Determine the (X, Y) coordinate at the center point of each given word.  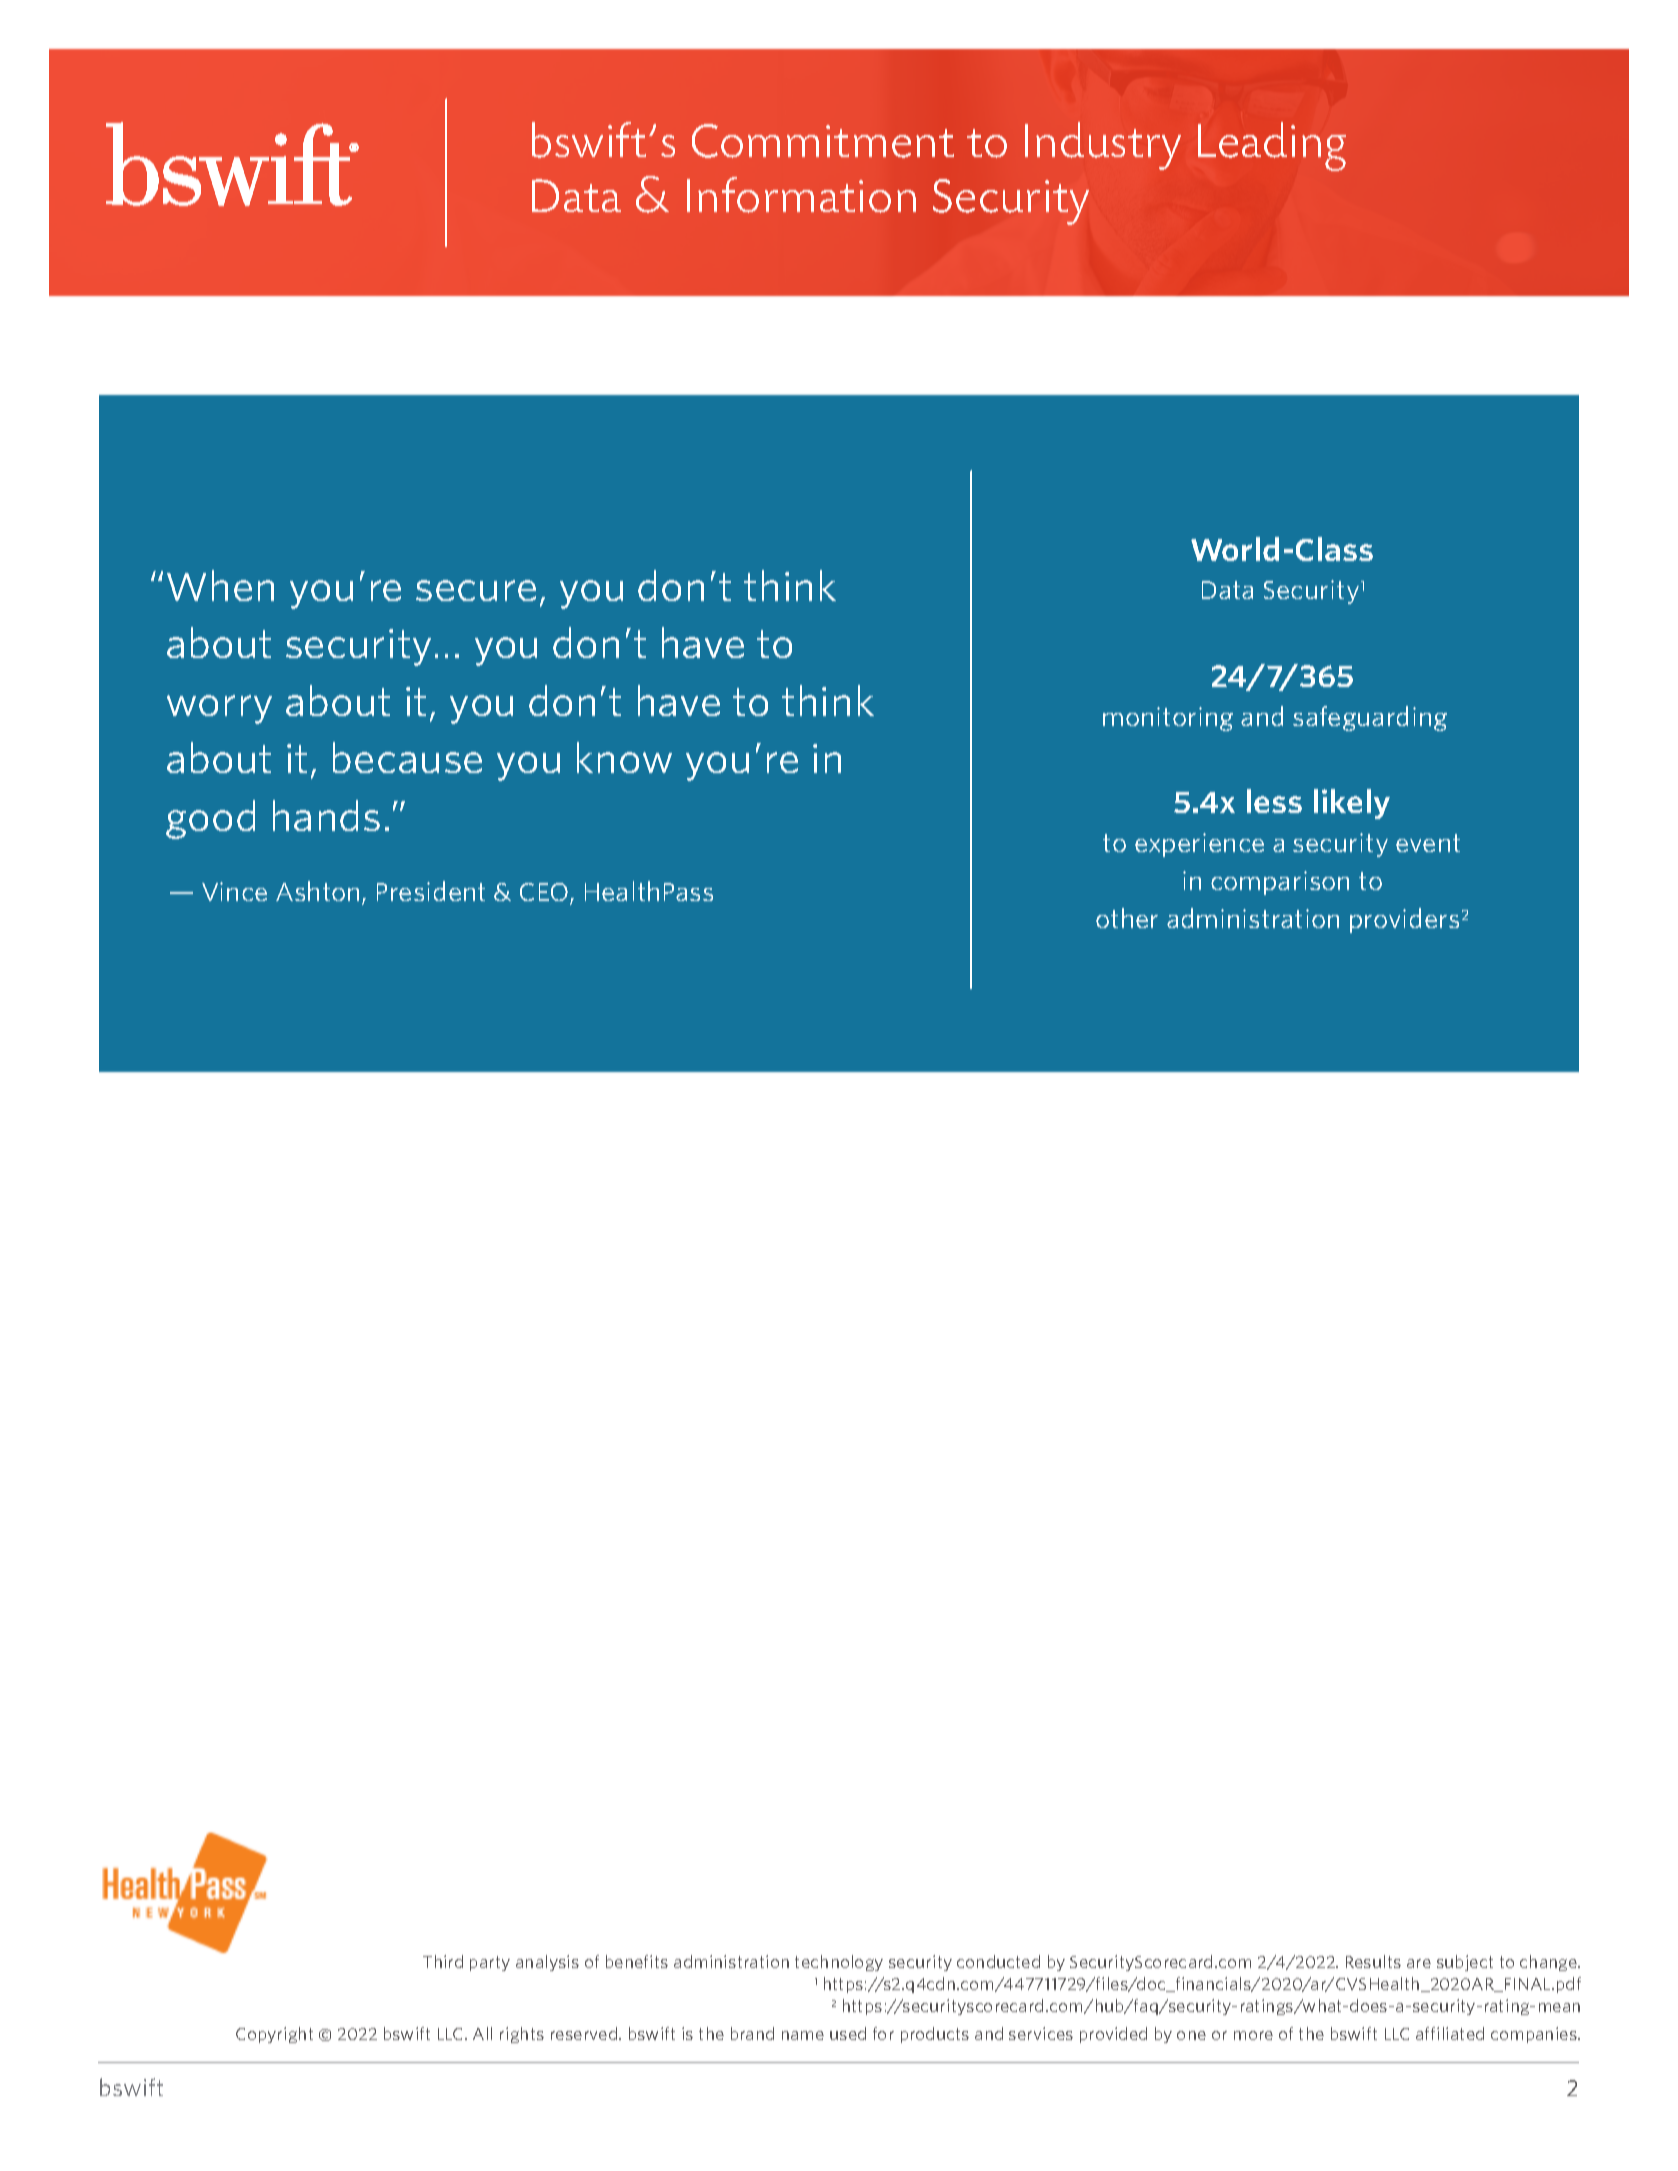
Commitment (823, 141)
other (1127, 918)
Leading (1272, 146)
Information (801, 195)
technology (839, 1963)
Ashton (317, 891)
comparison (1280, 883)
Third (443, 1961)
